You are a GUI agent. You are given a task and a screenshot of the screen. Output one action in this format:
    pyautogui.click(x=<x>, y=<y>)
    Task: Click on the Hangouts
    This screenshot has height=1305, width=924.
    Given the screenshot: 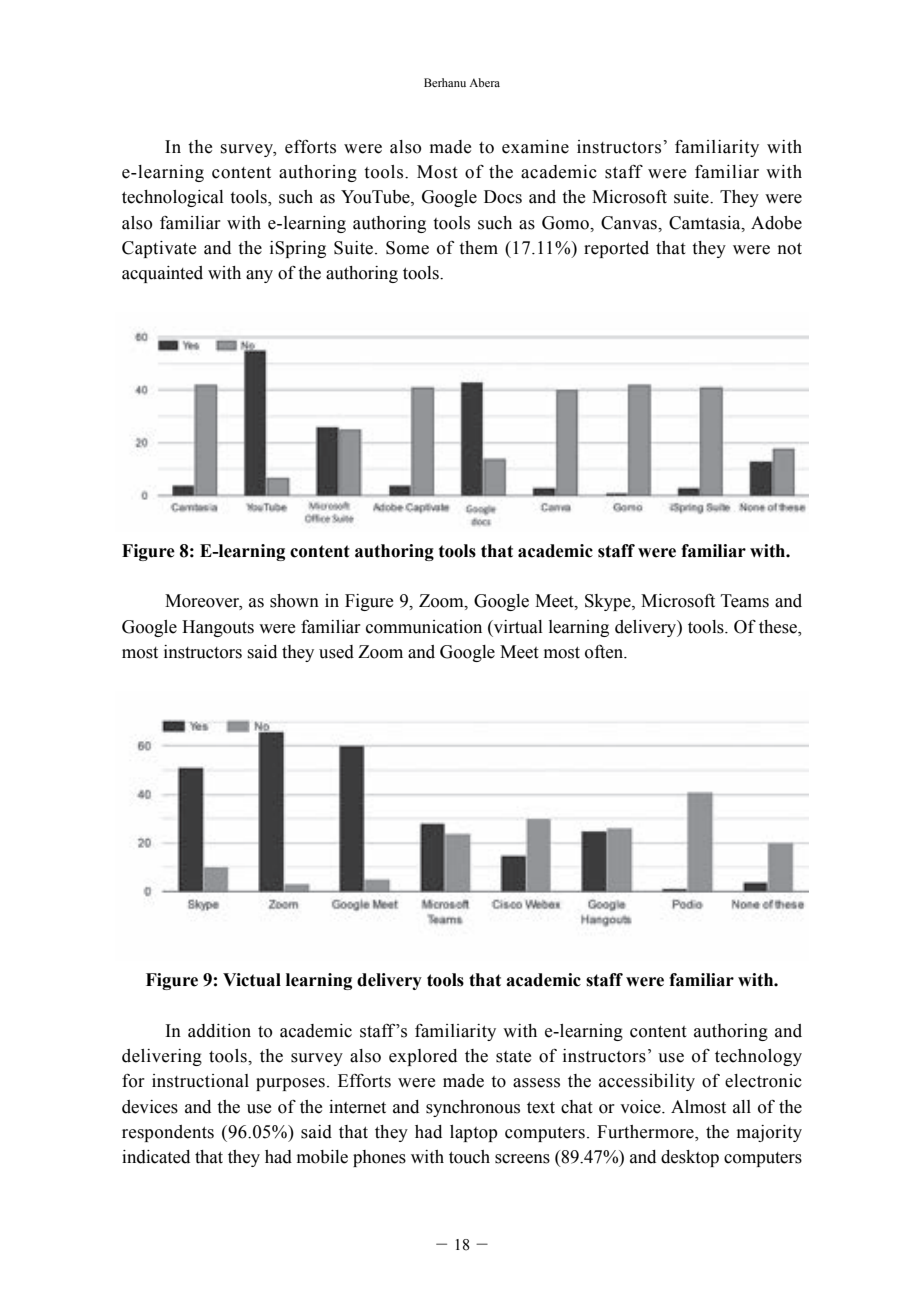 What is the action you would take?
    pyautogui.click(x=218, y=628)
